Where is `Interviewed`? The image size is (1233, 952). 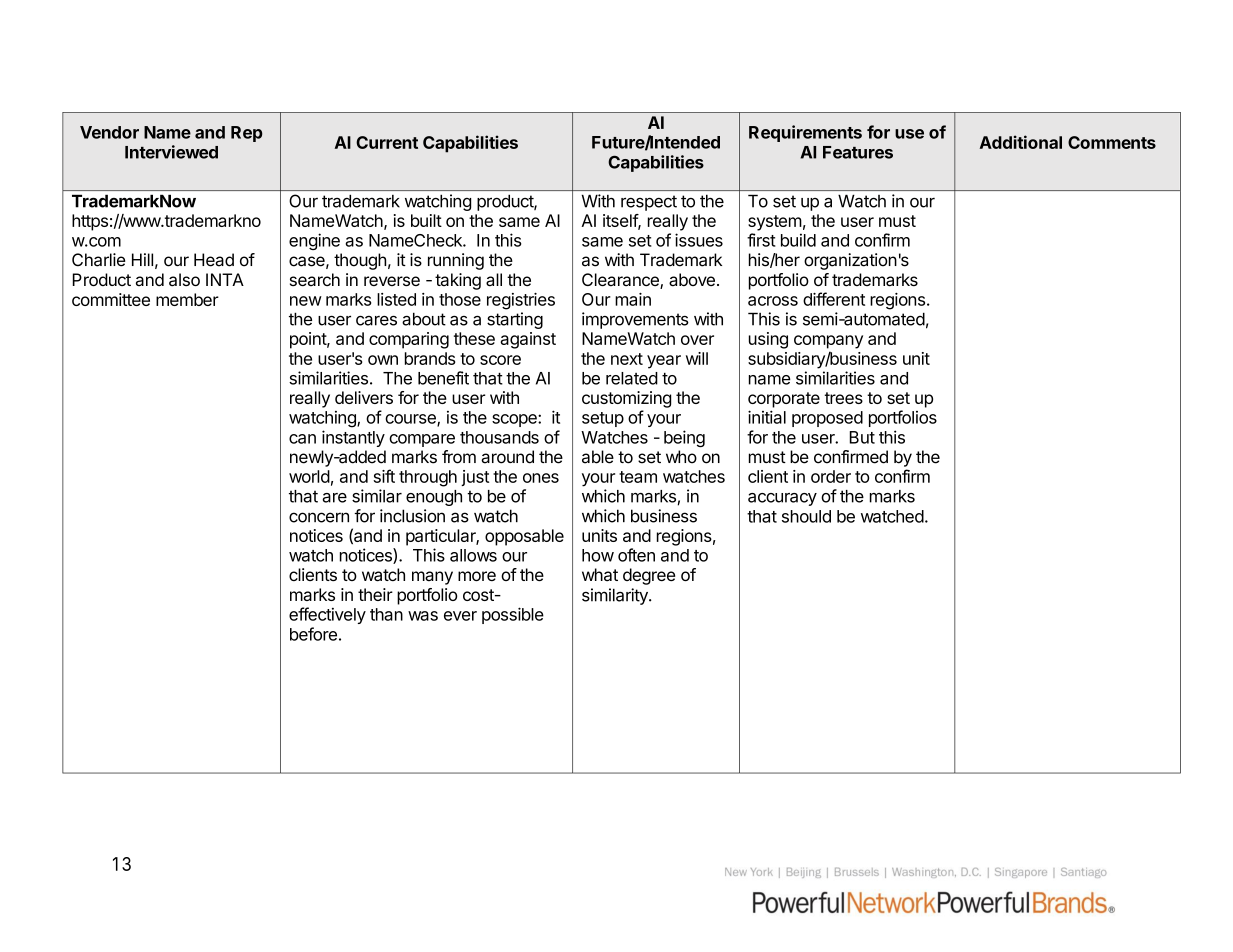 Interviewed is located at coordinates (171, 152).
